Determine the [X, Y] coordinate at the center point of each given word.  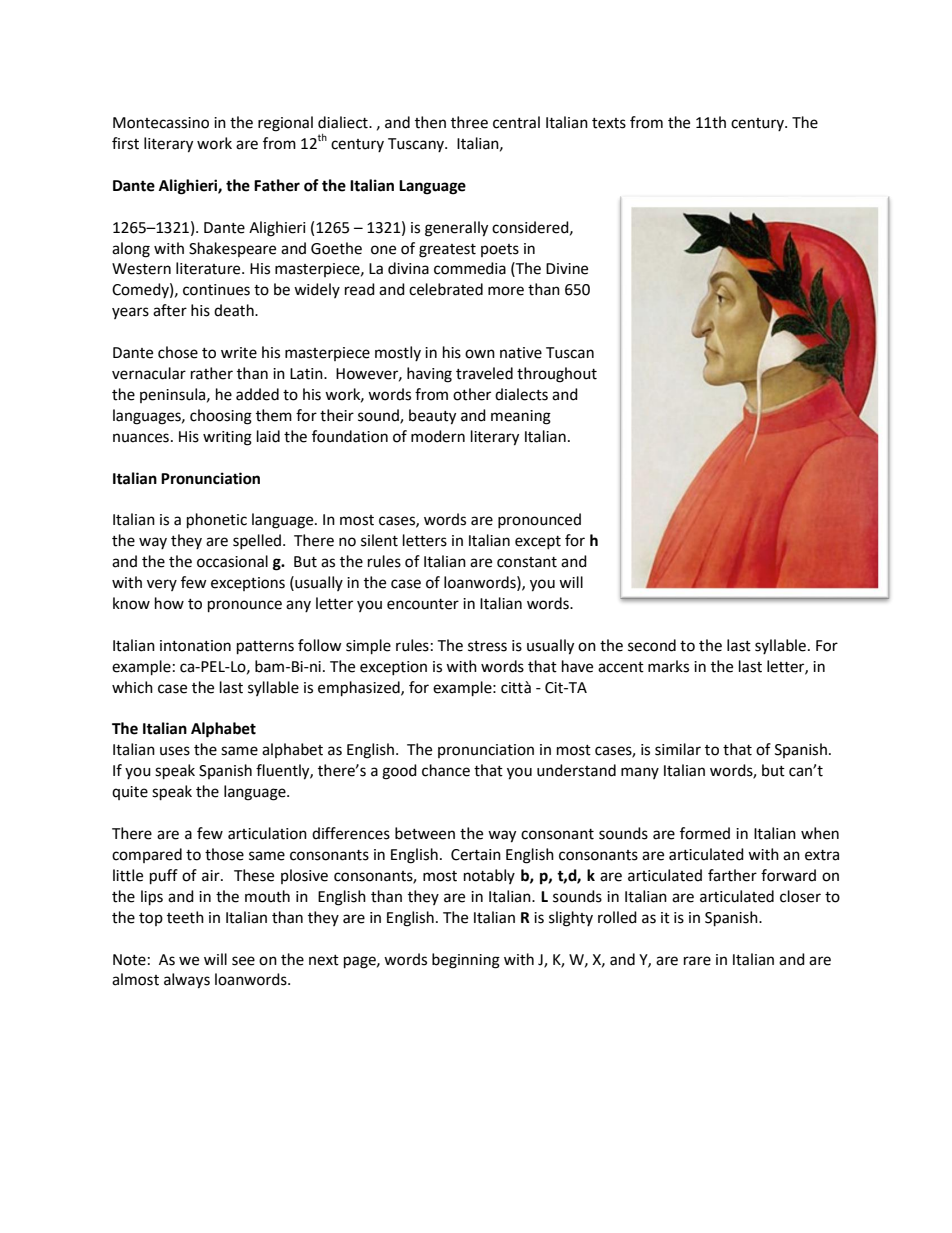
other [472, 394]
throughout [557, 375]
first [125, 143]
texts [609, 123]
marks [668, 666]
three [469, 122]
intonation [195, 646]
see [243, 961]
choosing [221, 417]
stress [487, 646]
